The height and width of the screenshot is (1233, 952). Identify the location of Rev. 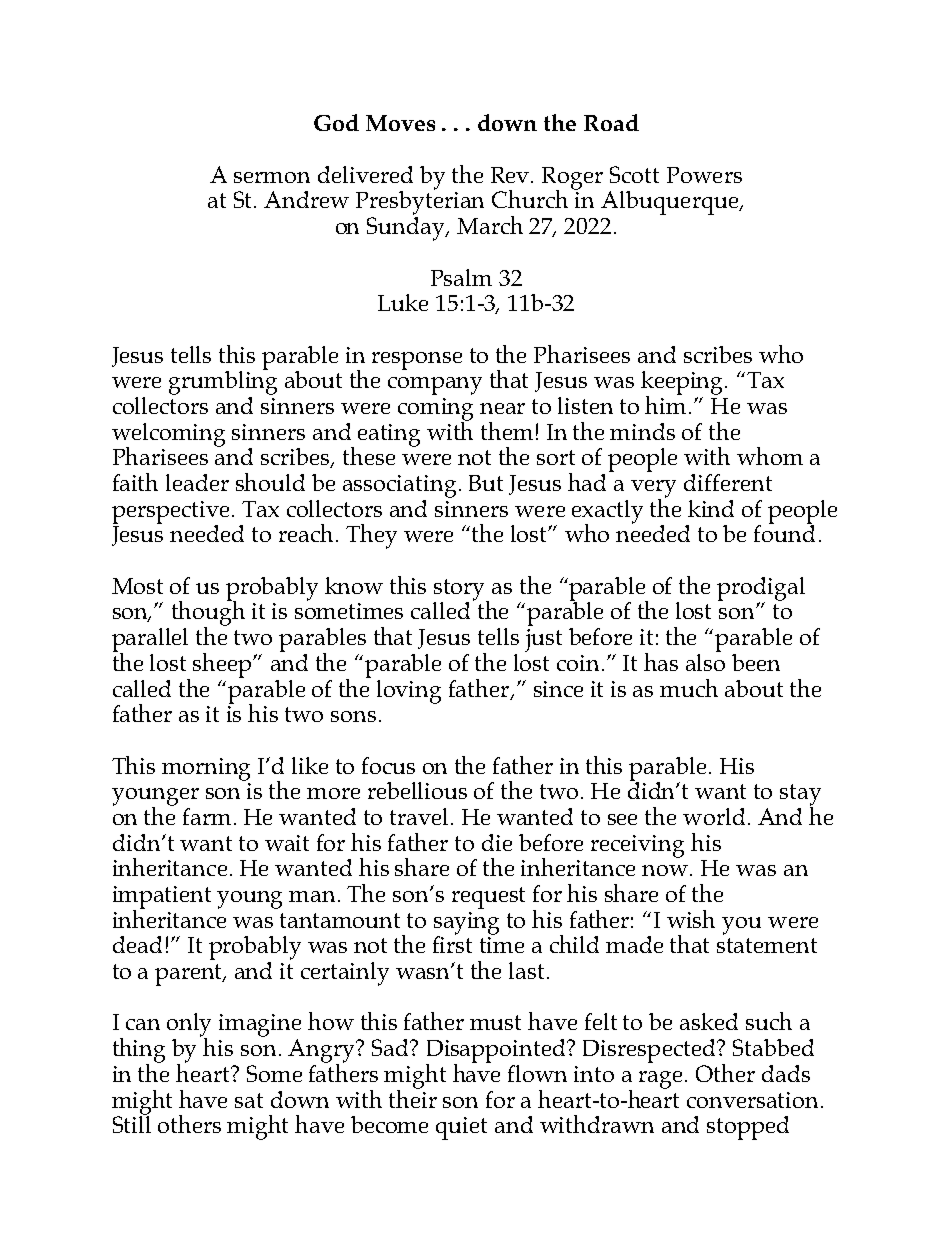
(511, 175).
